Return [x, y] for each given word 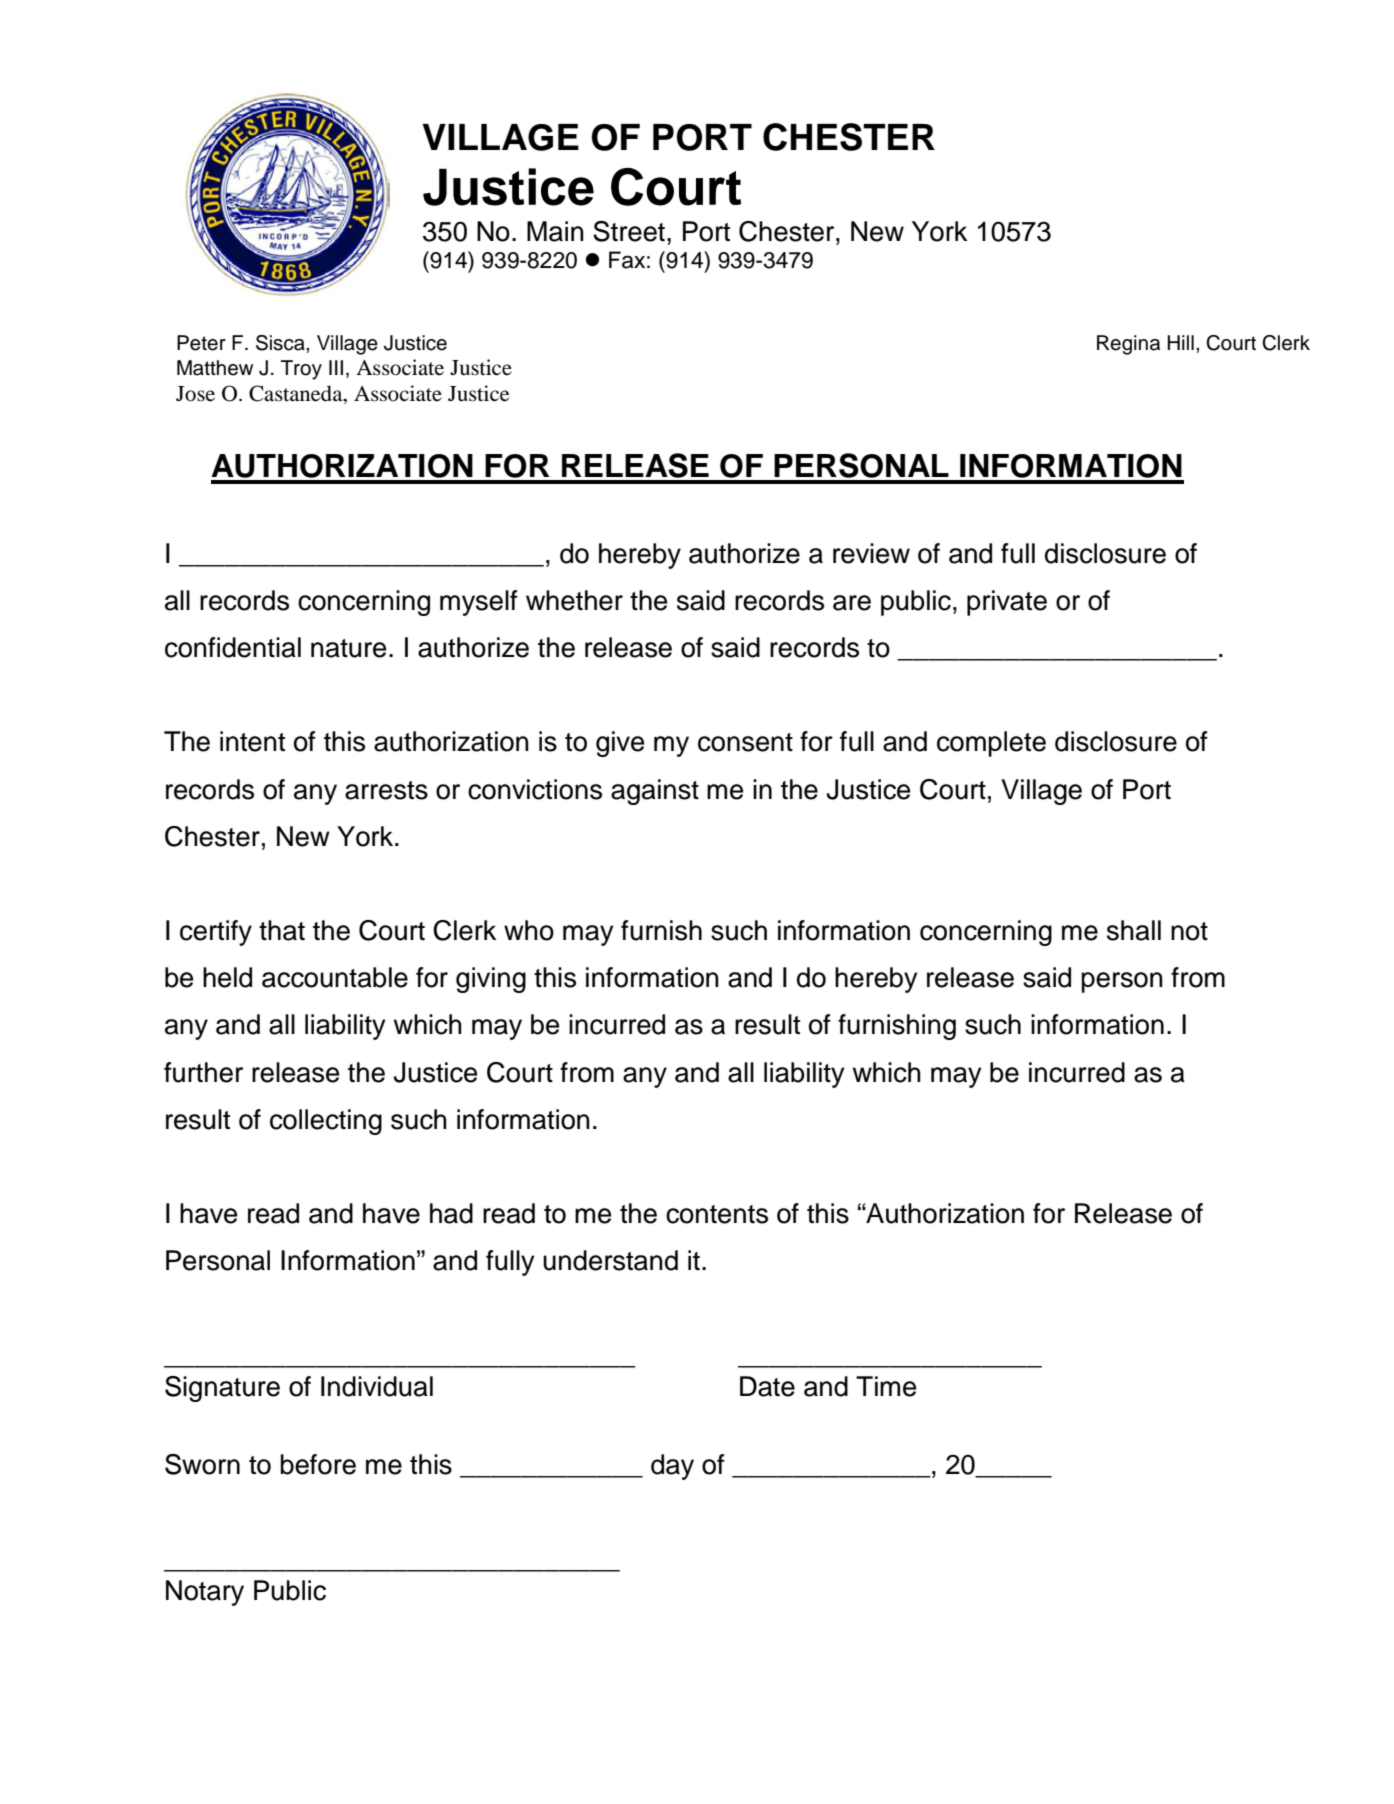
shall [1134, 930]
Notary [205, 1593]
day [672, 1467]
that [282, 930]
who [529, 930]
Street [629, 231]
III [336, 367]
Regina [1128, 345]
